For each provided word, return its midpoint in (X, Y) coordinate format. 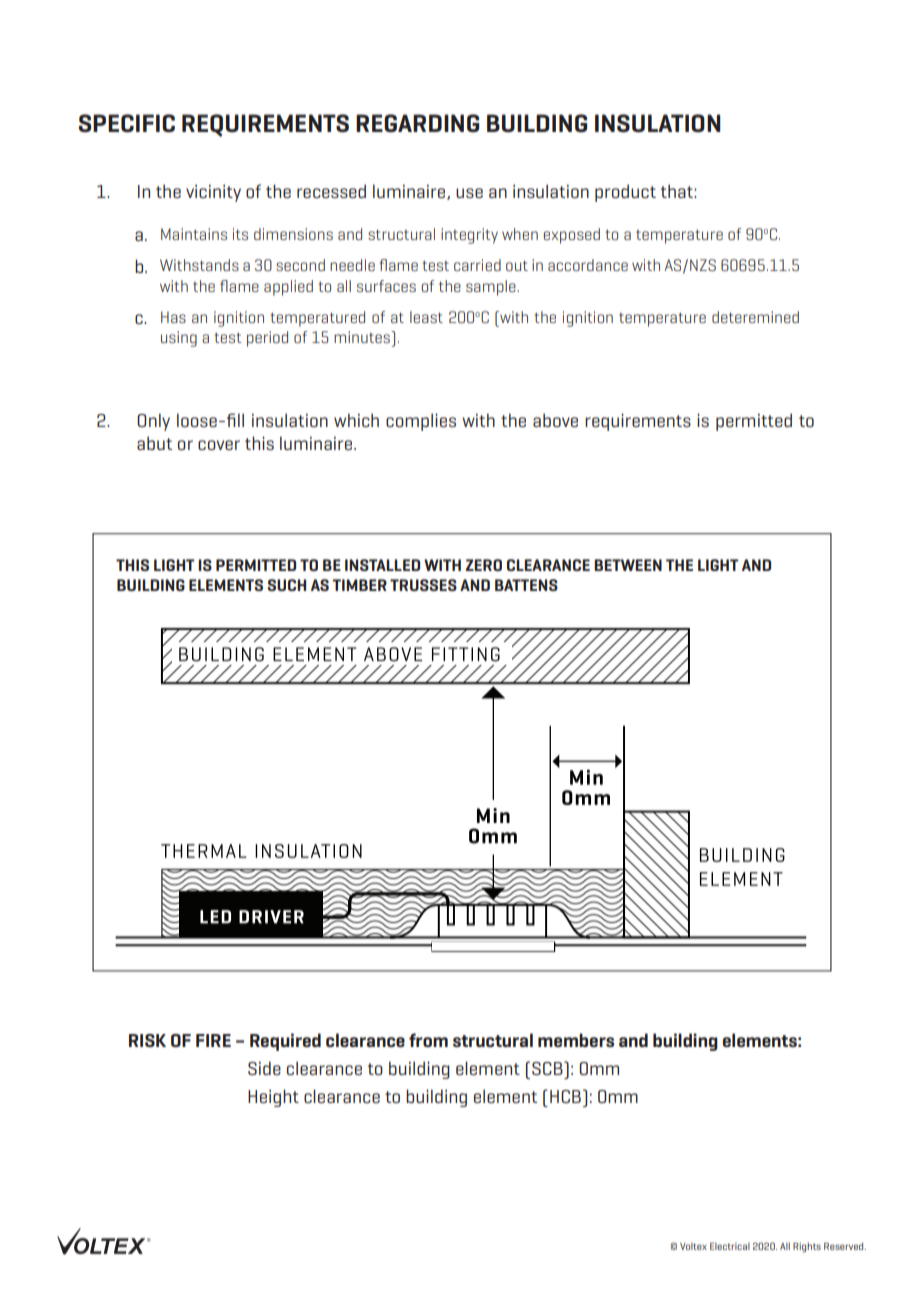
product (625, 193)
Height (273, 1098)
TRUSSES (423, 585)
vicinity (213, 193)
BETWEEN (628, 565)
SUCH (286, 585)
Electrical (730, 1246)
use (469, 193)
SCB (548, 1068)
